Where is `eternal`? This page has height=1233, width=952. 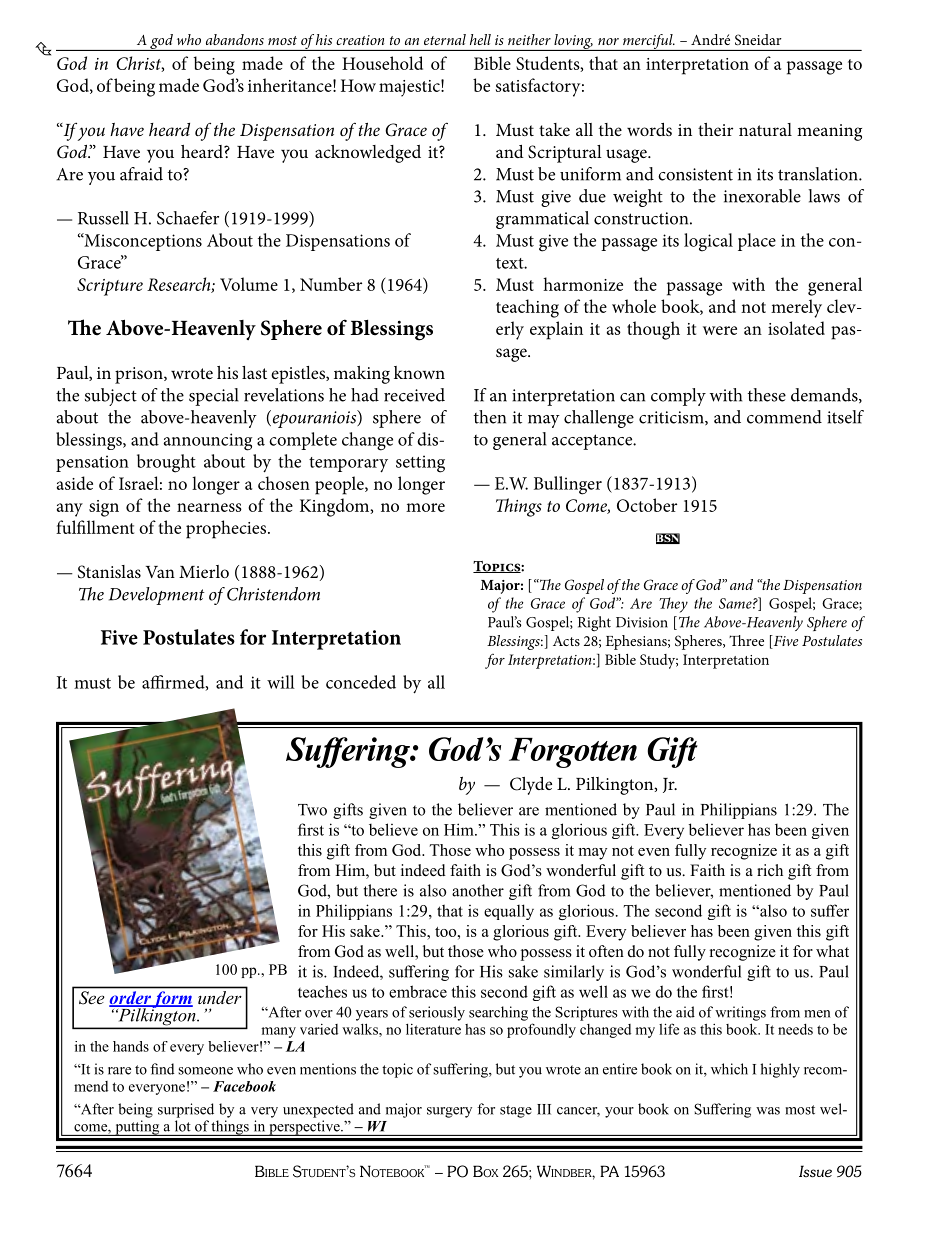
eternal is located at coordinates (445, 39).
